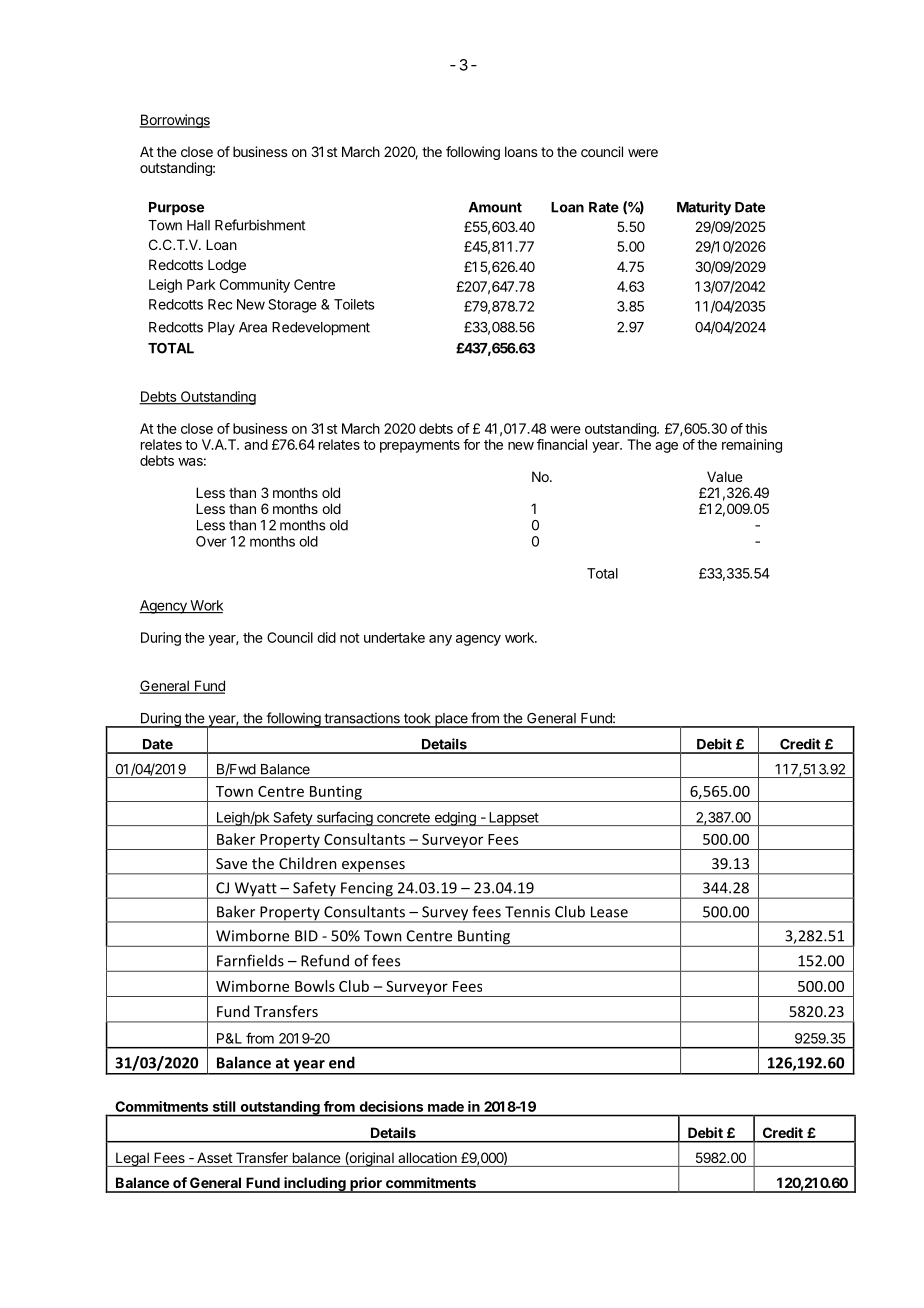  Describe the element at coordinates (609, 912) in the screenshot. I see `Lease` at that location.
